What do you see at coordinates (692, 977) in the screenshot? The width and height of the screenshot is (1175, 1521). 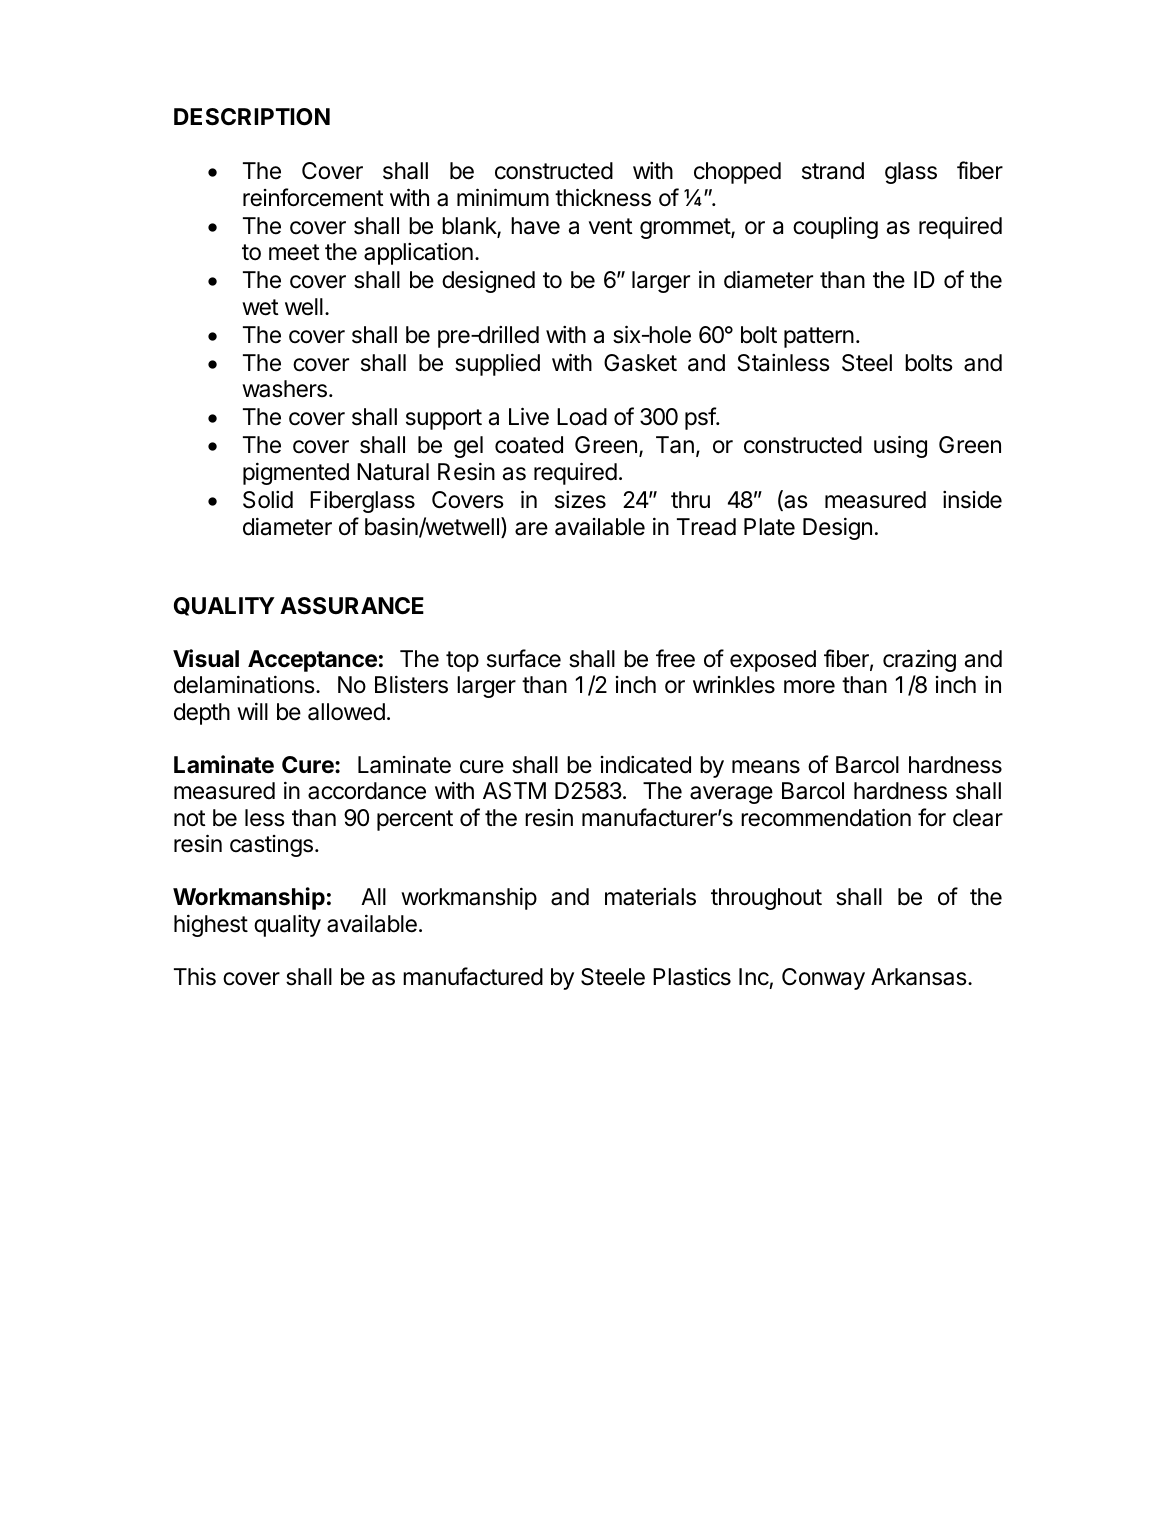 I see `Plastics` at bounding box center [692, 977].
